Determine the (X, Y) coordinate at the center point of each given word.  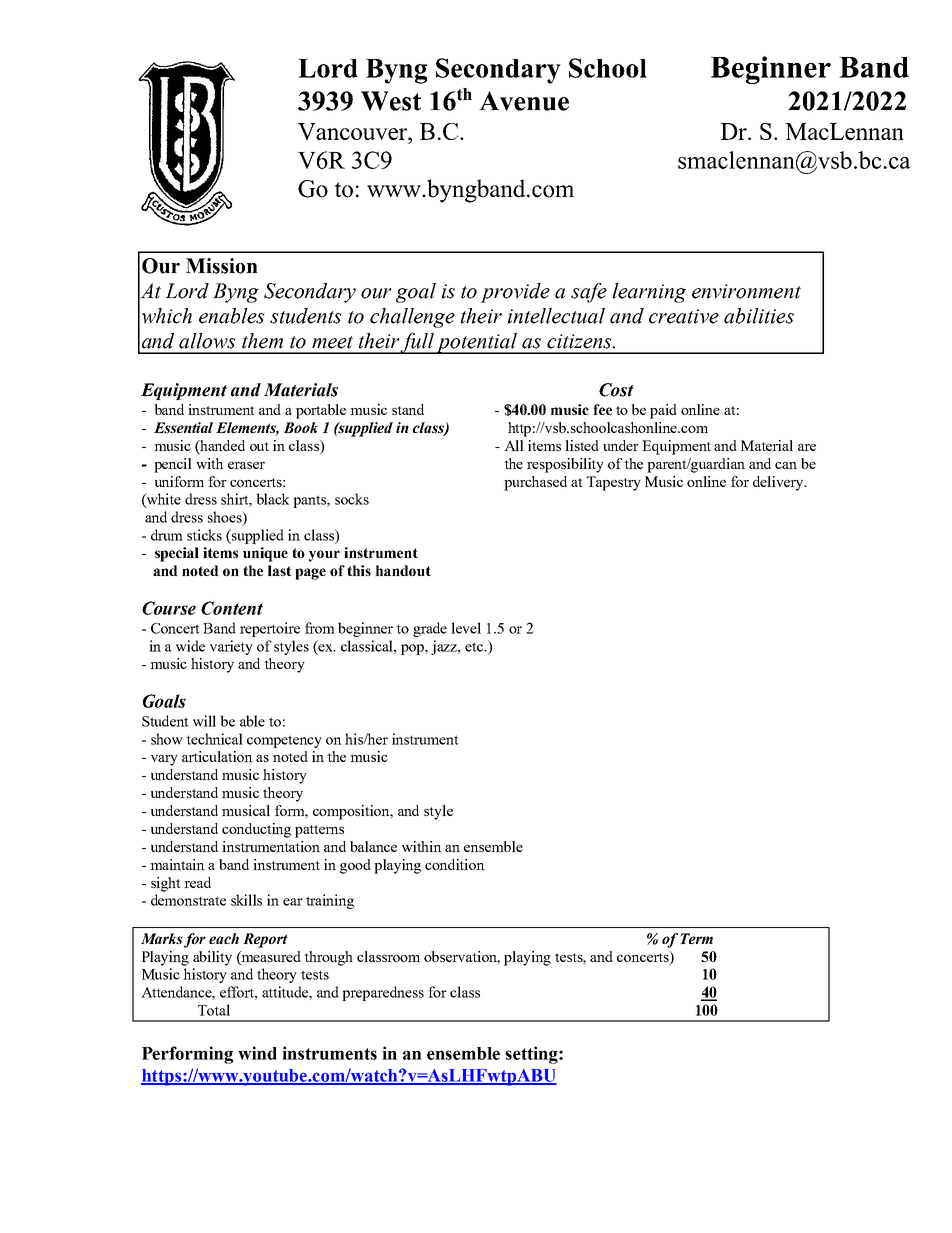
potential (477, 343)
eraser (246, 465)
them (262, 341)
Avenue (524, 101)
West (391, 101)
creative (684, 316)
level (466, 628)
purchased (535, 483)
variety (231, 647)
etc (475, 647)
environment (746, 291)
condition (455, 864)
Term (696, 938)
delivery (779, 483)
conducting (256, 830)
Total (214, 1010)
